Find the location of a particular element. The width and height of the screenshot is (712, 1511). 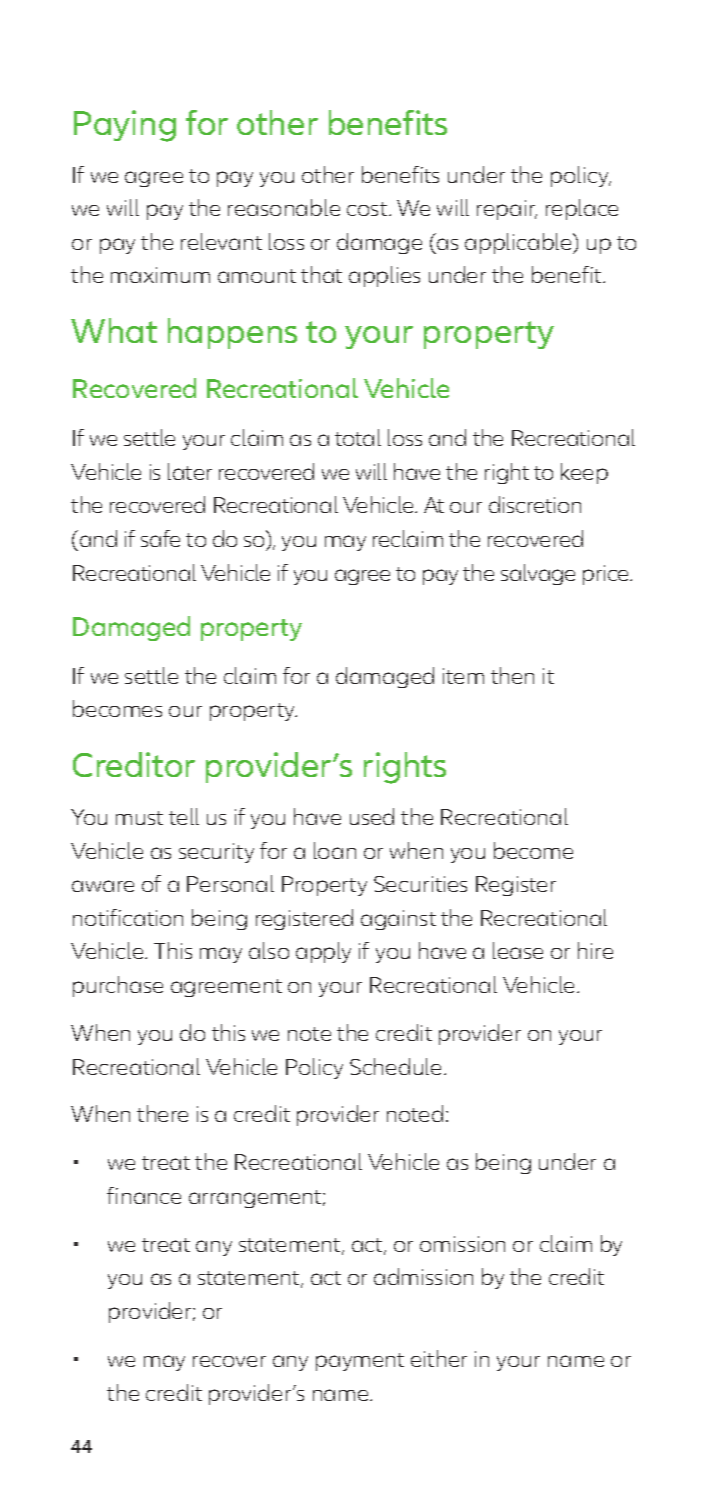

finance is located at coordinates (144, 1195).
